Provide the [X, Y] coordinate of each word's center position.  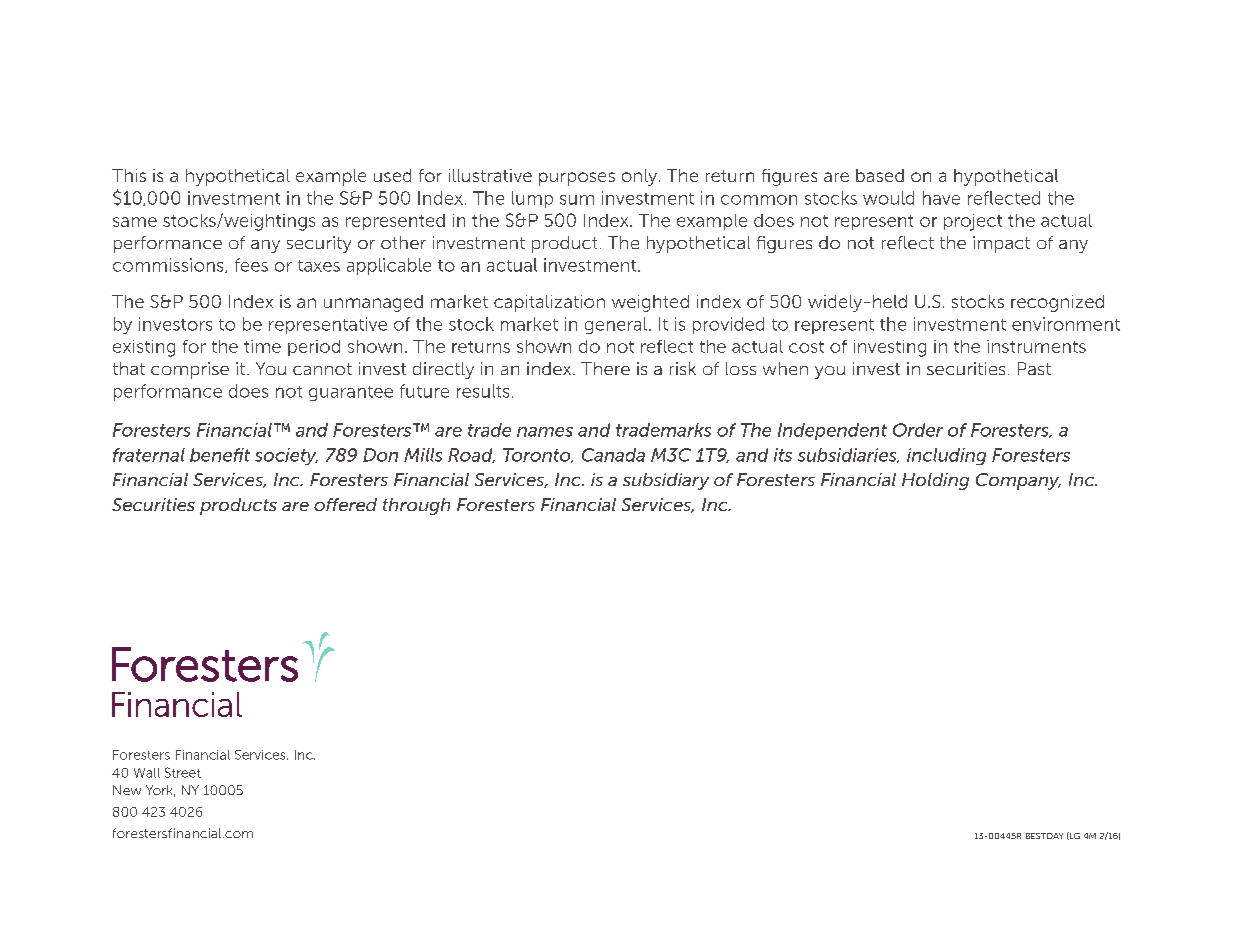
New [127, 790]
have [941, 198]
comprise [190, 370]
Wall [147, 773]
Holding [935, 481]
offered [345, 504]
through [416, 506]
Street [183, 772]
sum [577, 200]
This [129, 175]
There [605, 368]
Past [1034, 368]
